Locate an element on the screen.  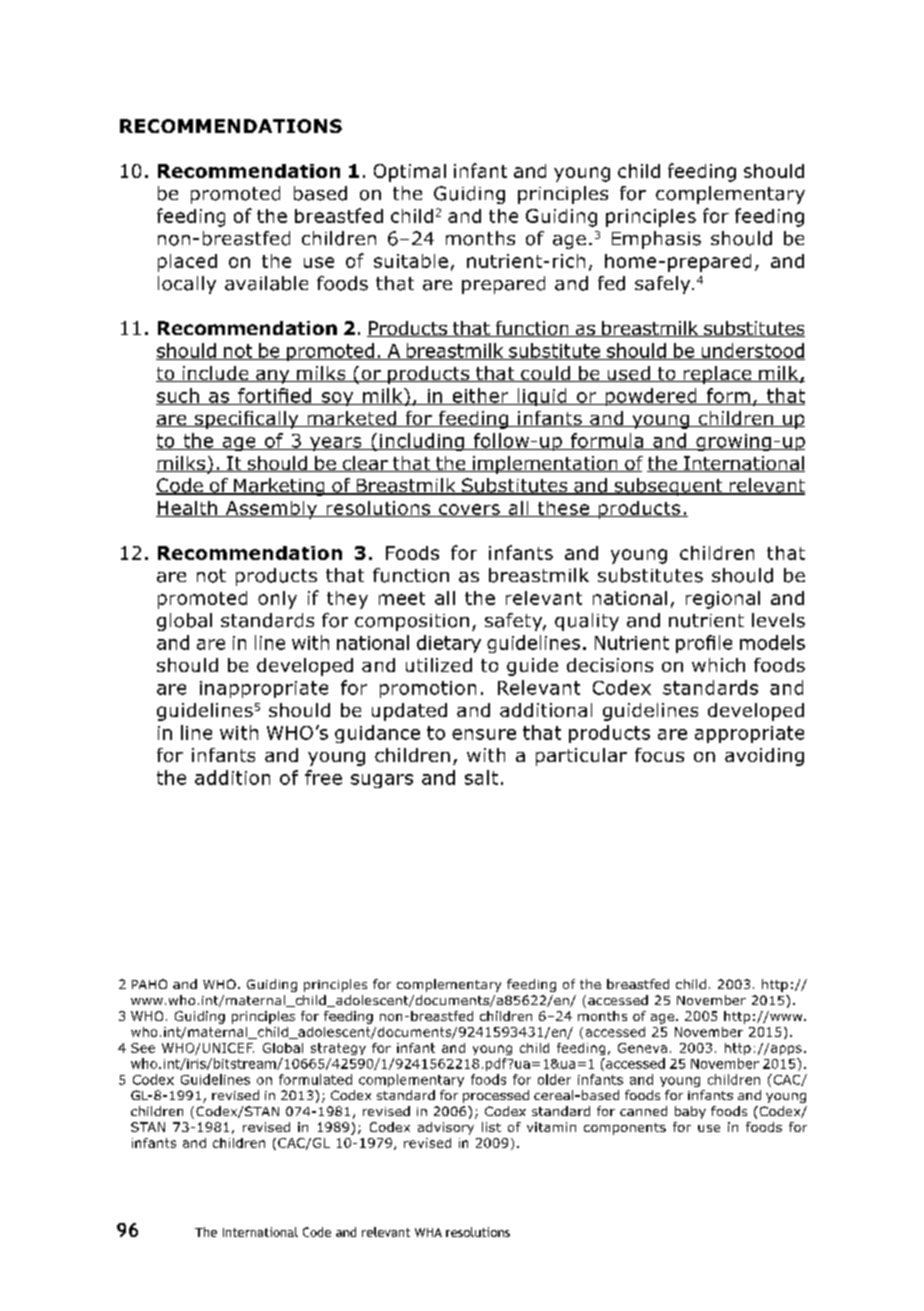
WHA is located at coordinates (428, 1232).
